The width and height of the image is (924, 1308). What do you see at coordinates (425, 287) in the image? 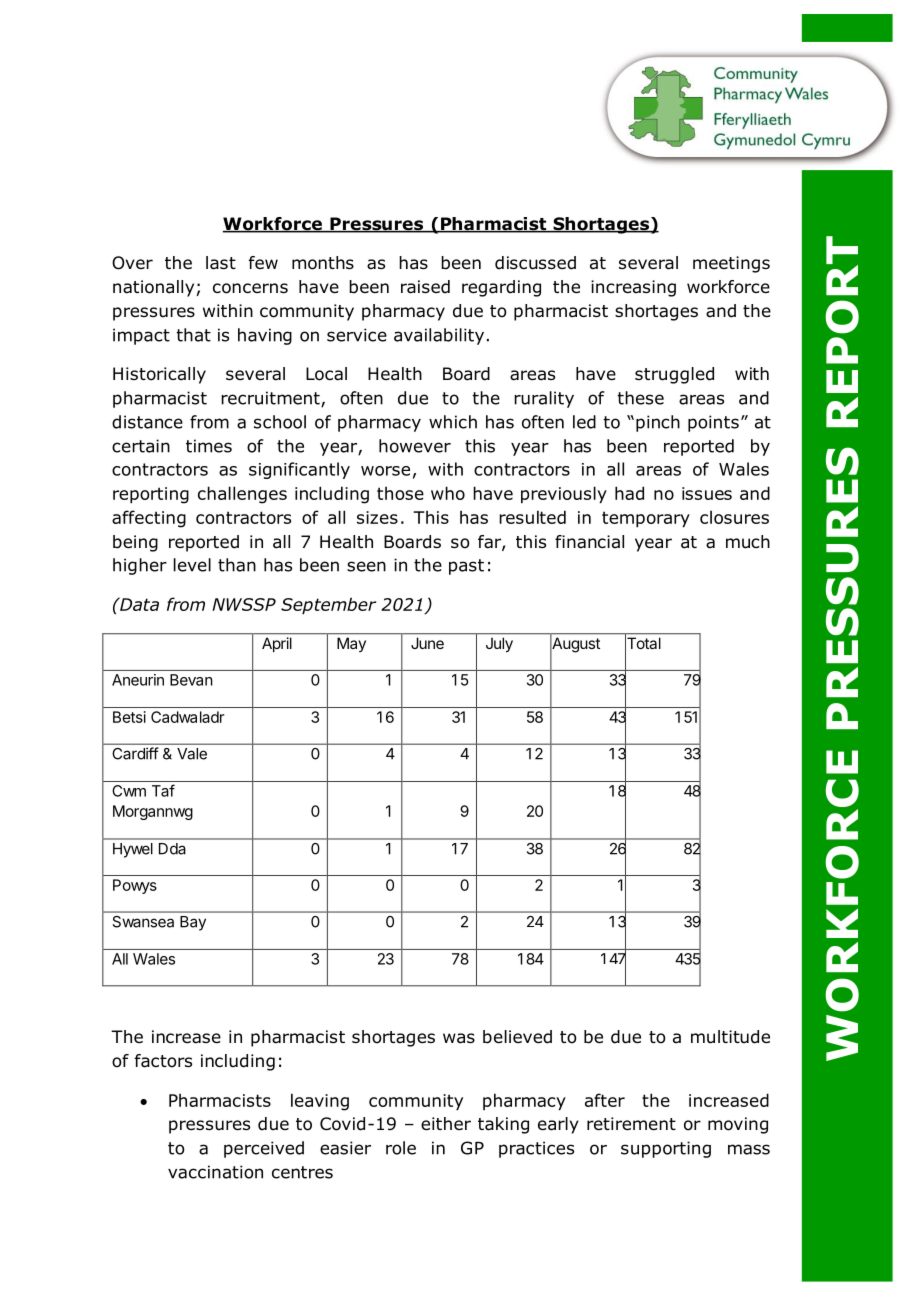
I see `raised` at bounding box center [425, 287].
